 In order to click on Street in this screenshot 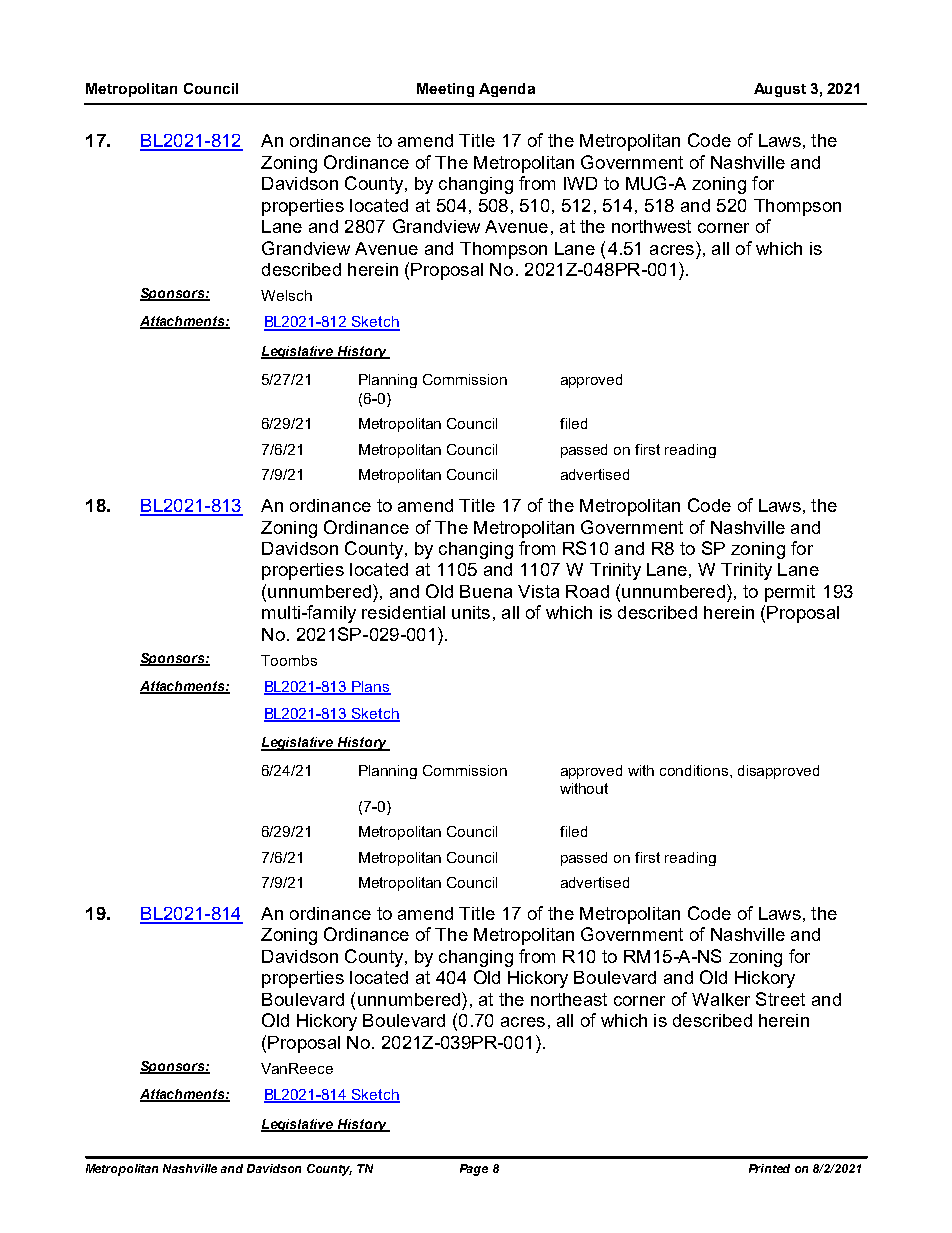, I will do `click(780, 999)`.
